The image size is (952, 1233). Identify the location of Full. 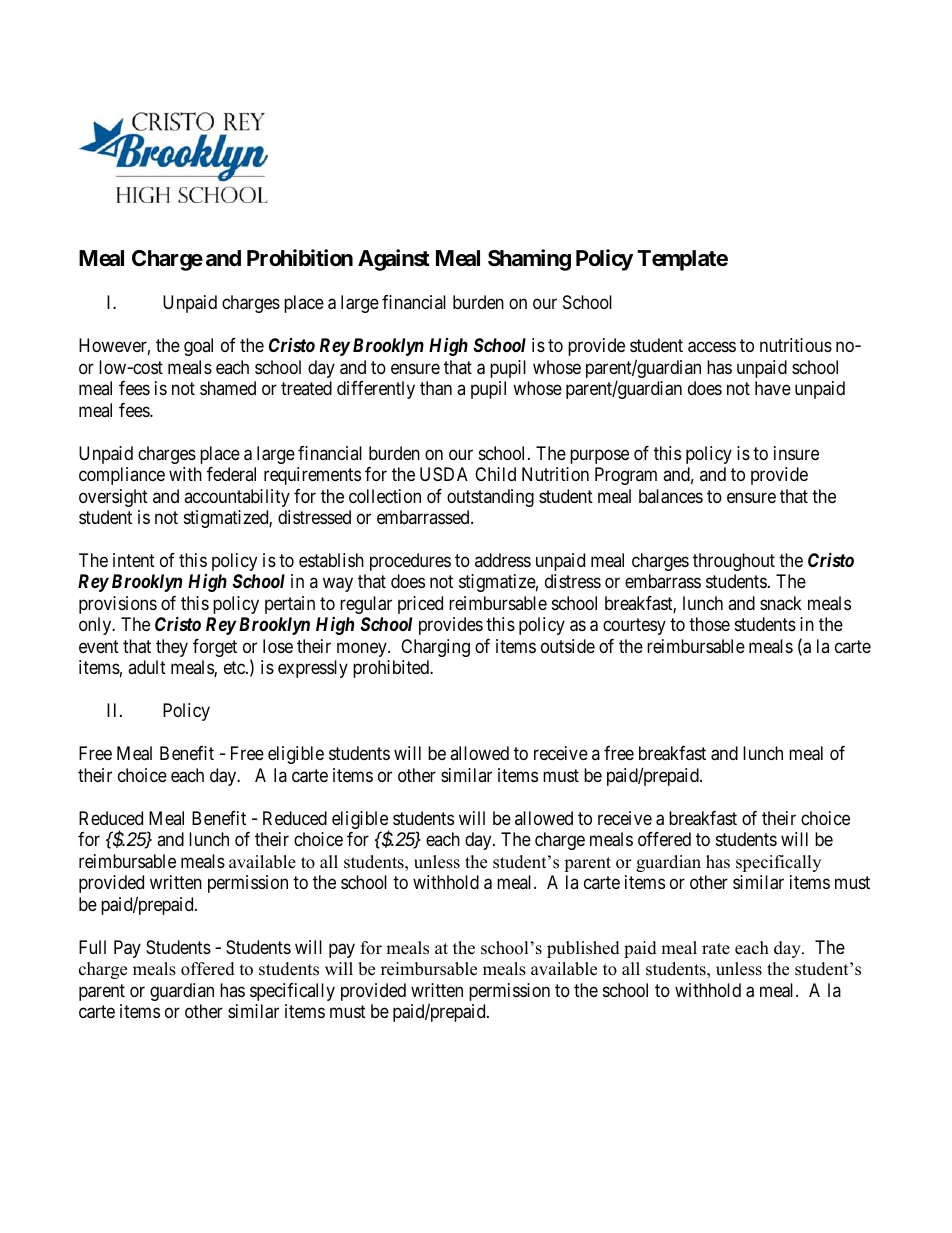
(92, 947).
